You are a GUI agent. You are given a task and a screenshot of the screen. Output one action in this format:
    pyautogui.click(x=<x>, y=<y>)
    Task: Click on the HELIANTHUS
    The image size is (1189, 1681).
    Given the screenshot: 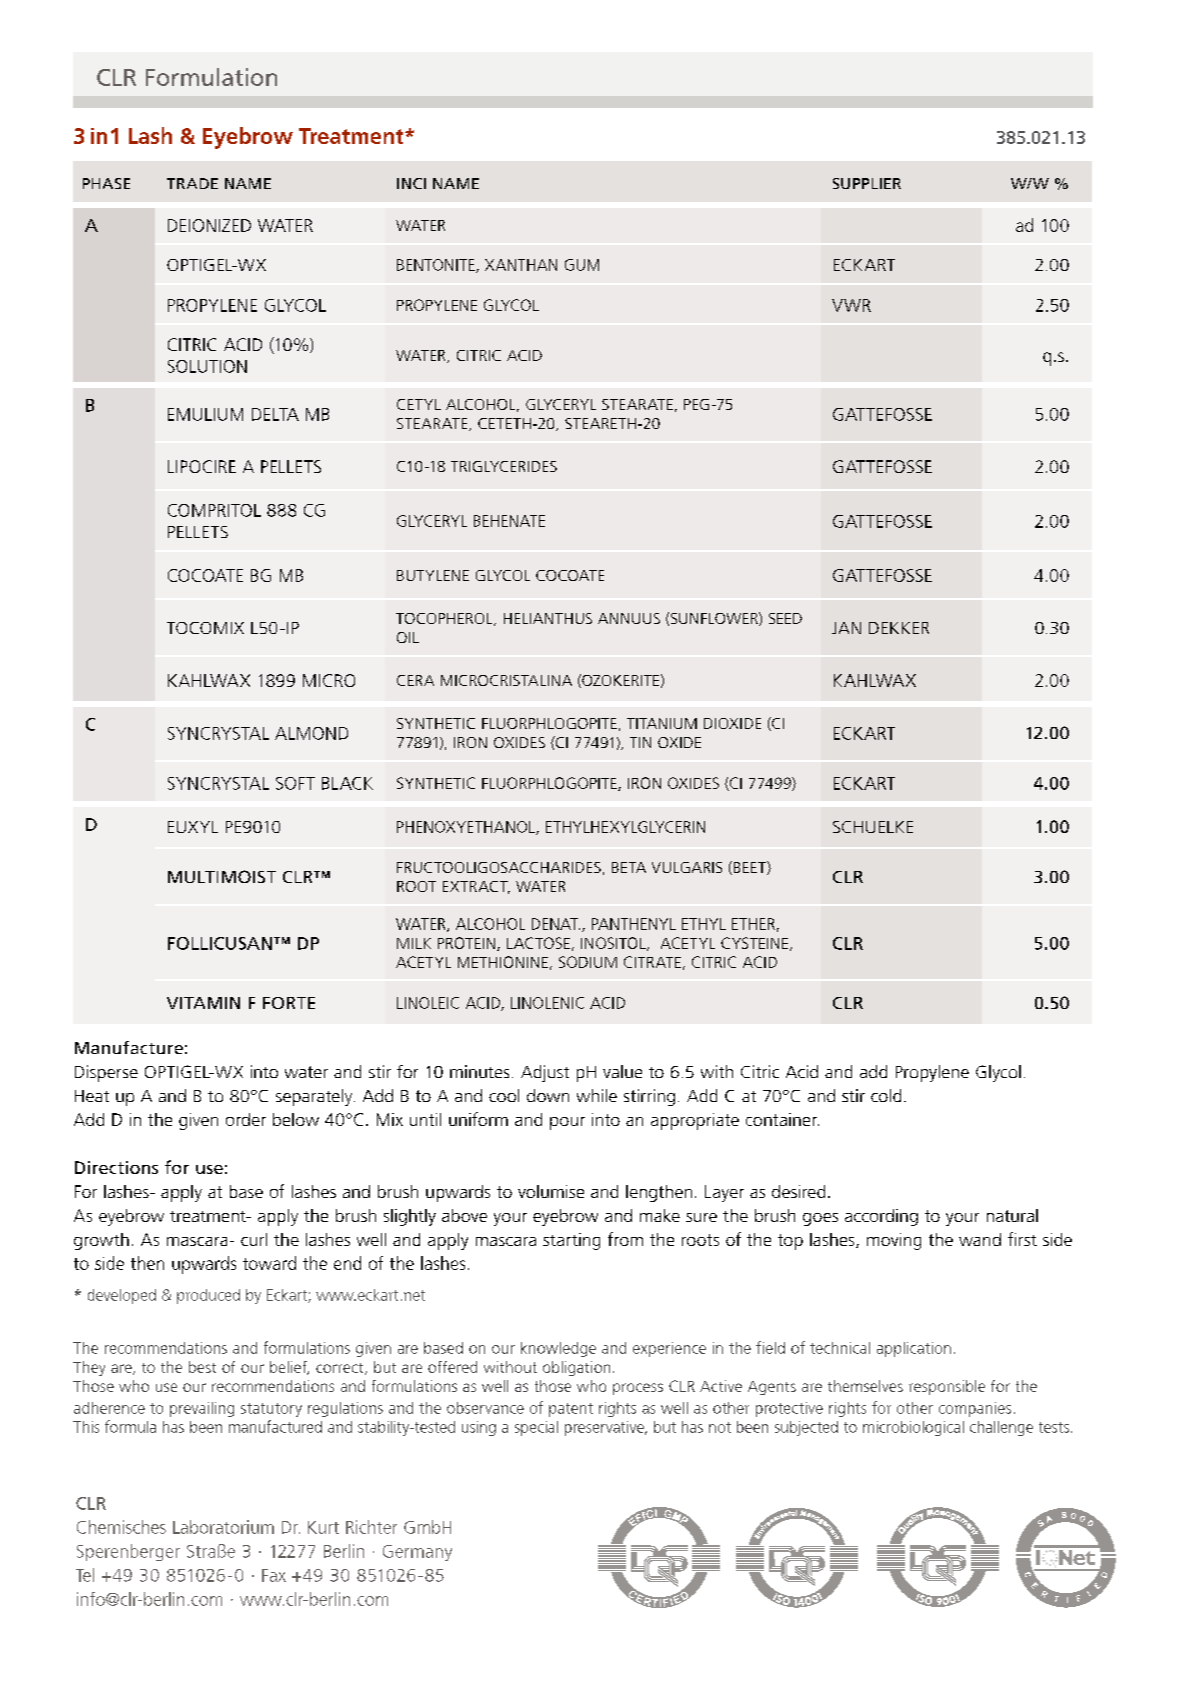 What is the action you would take?
    pyautogui.click(x=548, y=618)
